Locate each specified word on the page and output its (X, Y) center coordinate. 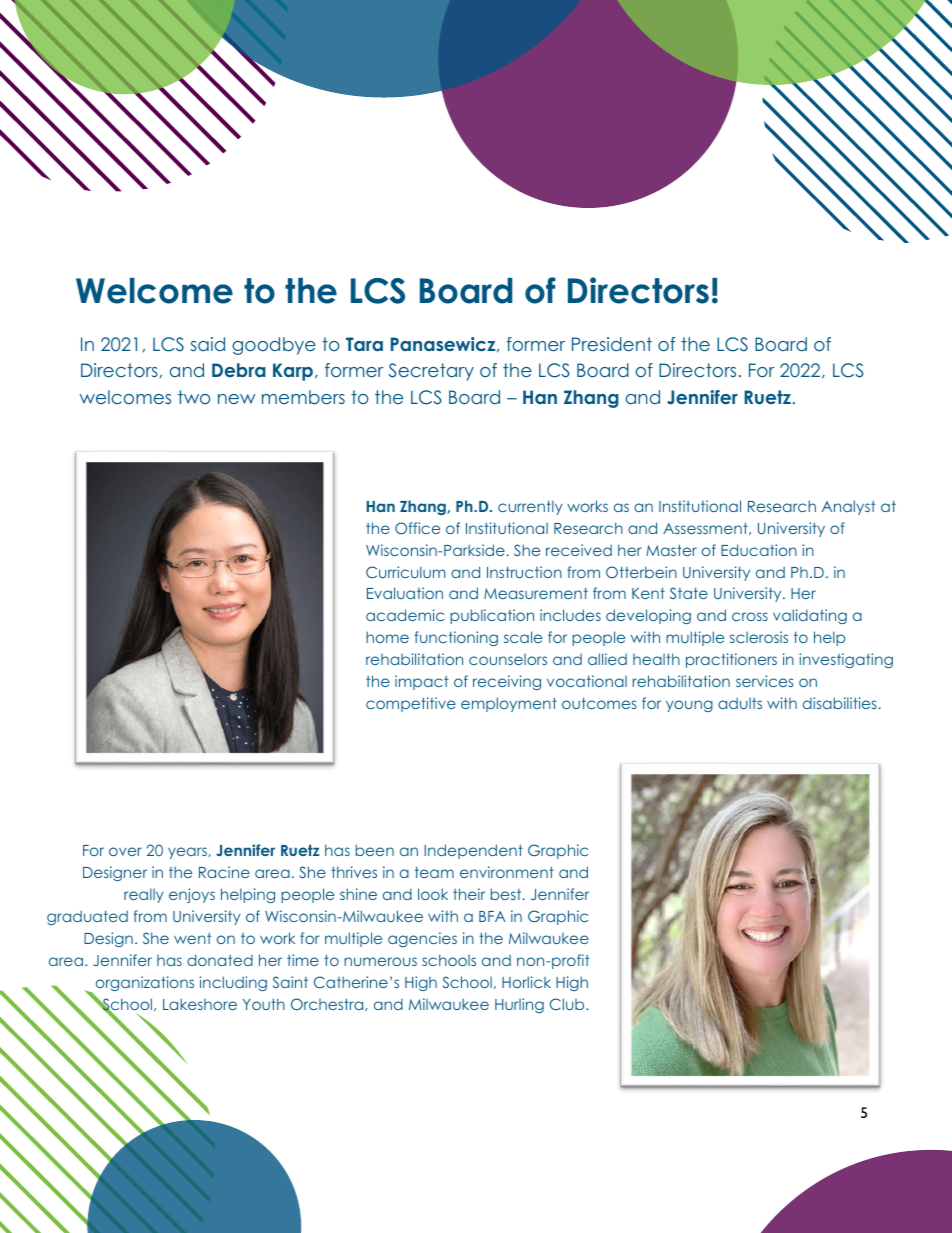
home (387, 637)
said (208, 344)
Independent (473, 851)
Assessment (706, 528)
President (612, 344)
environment (507, 872)
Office (417, 528)
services (765, 681)
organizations (145, 983)
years (188, 853)
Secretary (431, 372)
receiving (507, 682)
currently (530, 507)
